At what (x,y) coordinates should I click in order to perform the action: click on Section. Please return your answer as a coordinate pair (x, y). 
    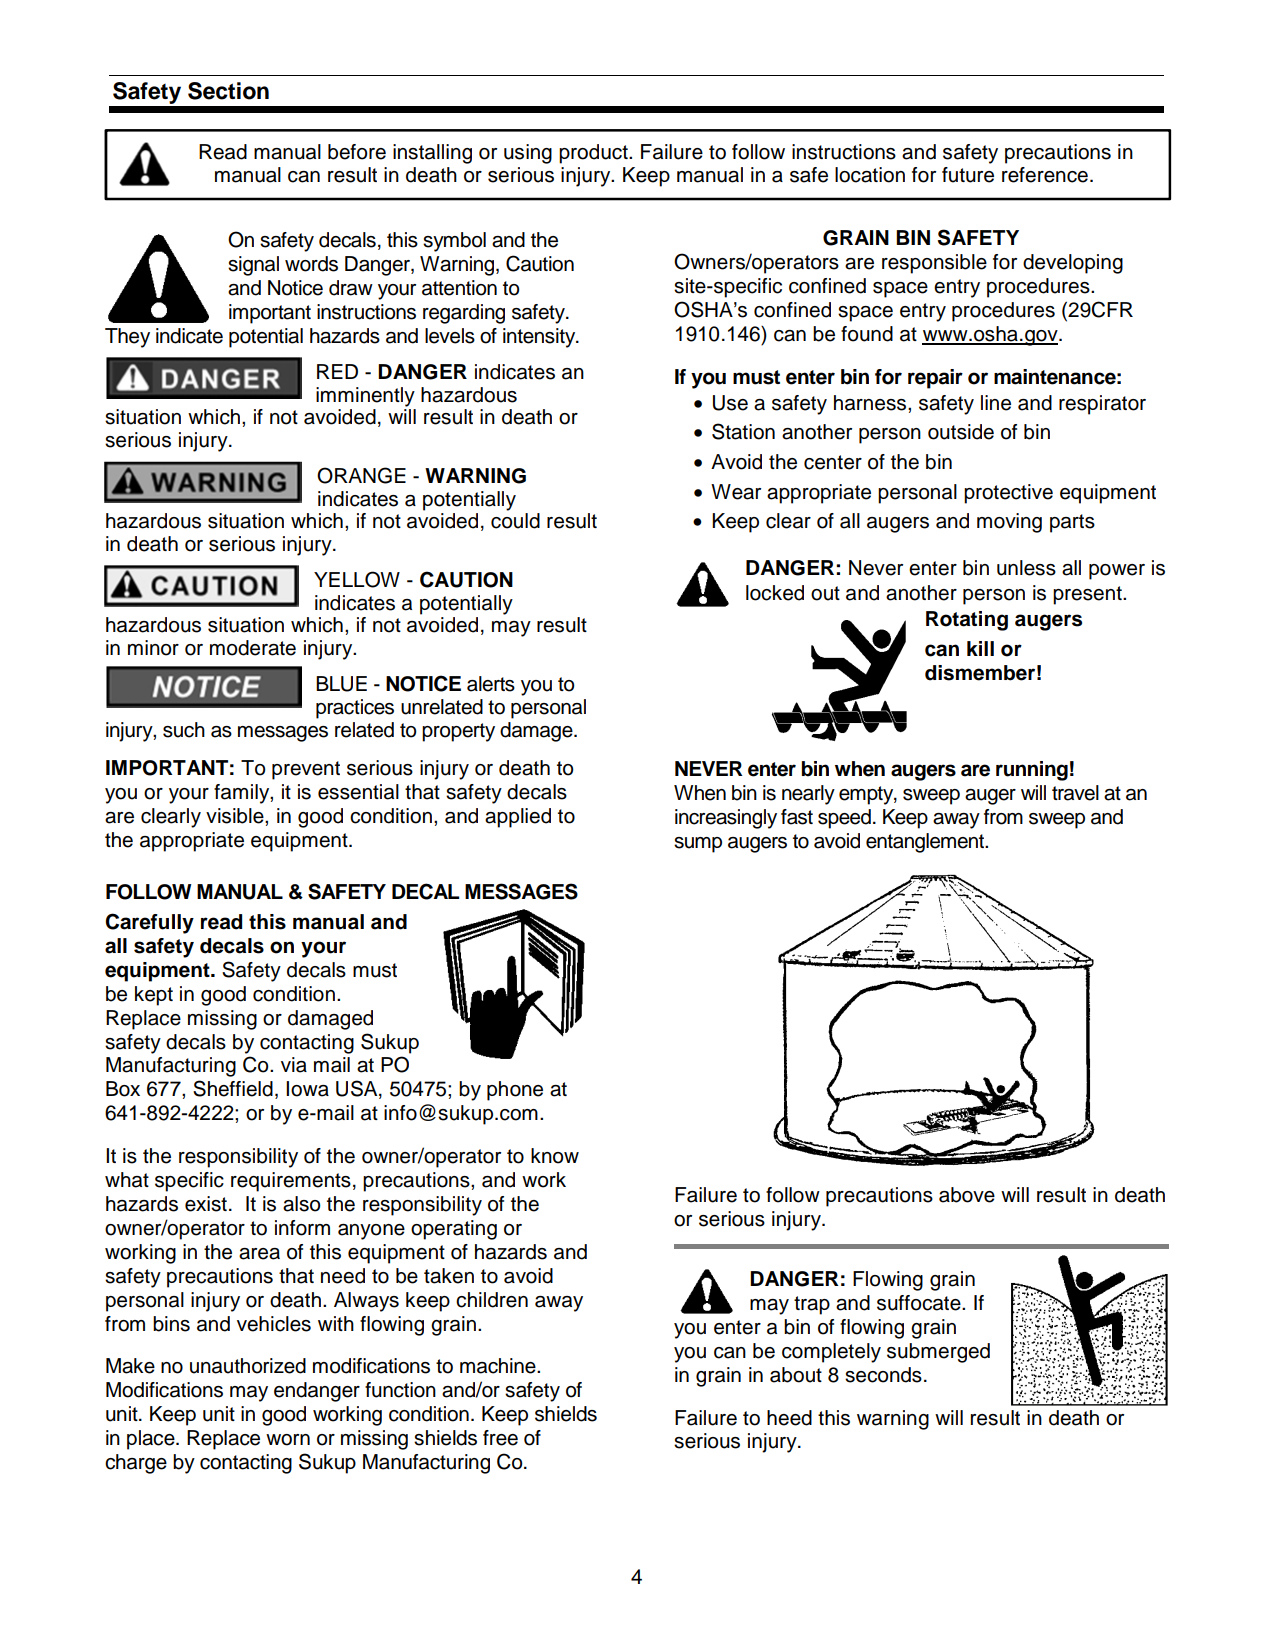
    Looking at the image, I should click on (228, 91).
